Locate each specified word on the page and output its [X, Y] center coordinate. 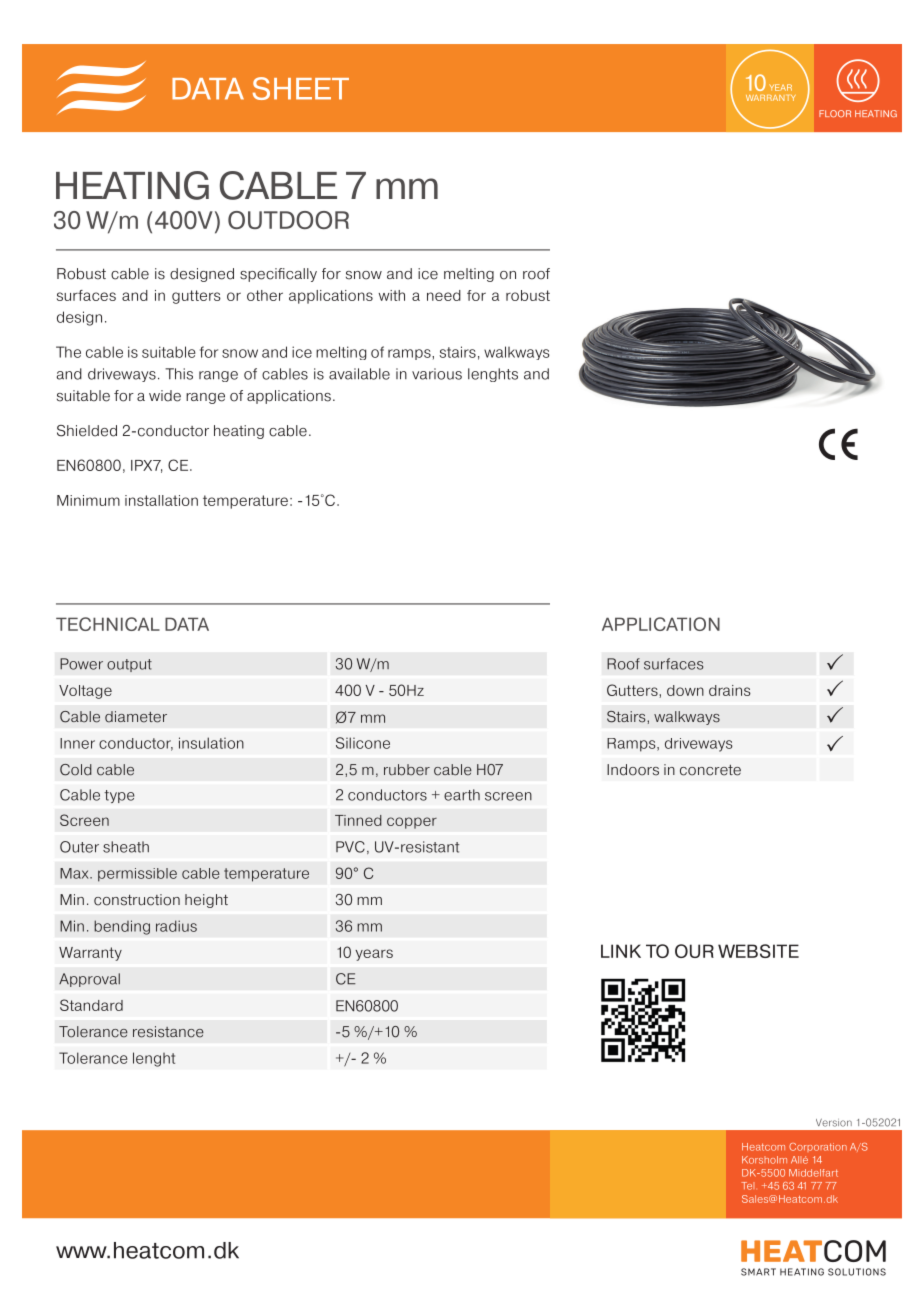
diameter [136, 717]
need [444, 295]
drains [730, 690]
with [392, 295]
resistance [168, 1032]
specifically [278, 275]
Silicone [363, 743]
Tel [747, 1186]
